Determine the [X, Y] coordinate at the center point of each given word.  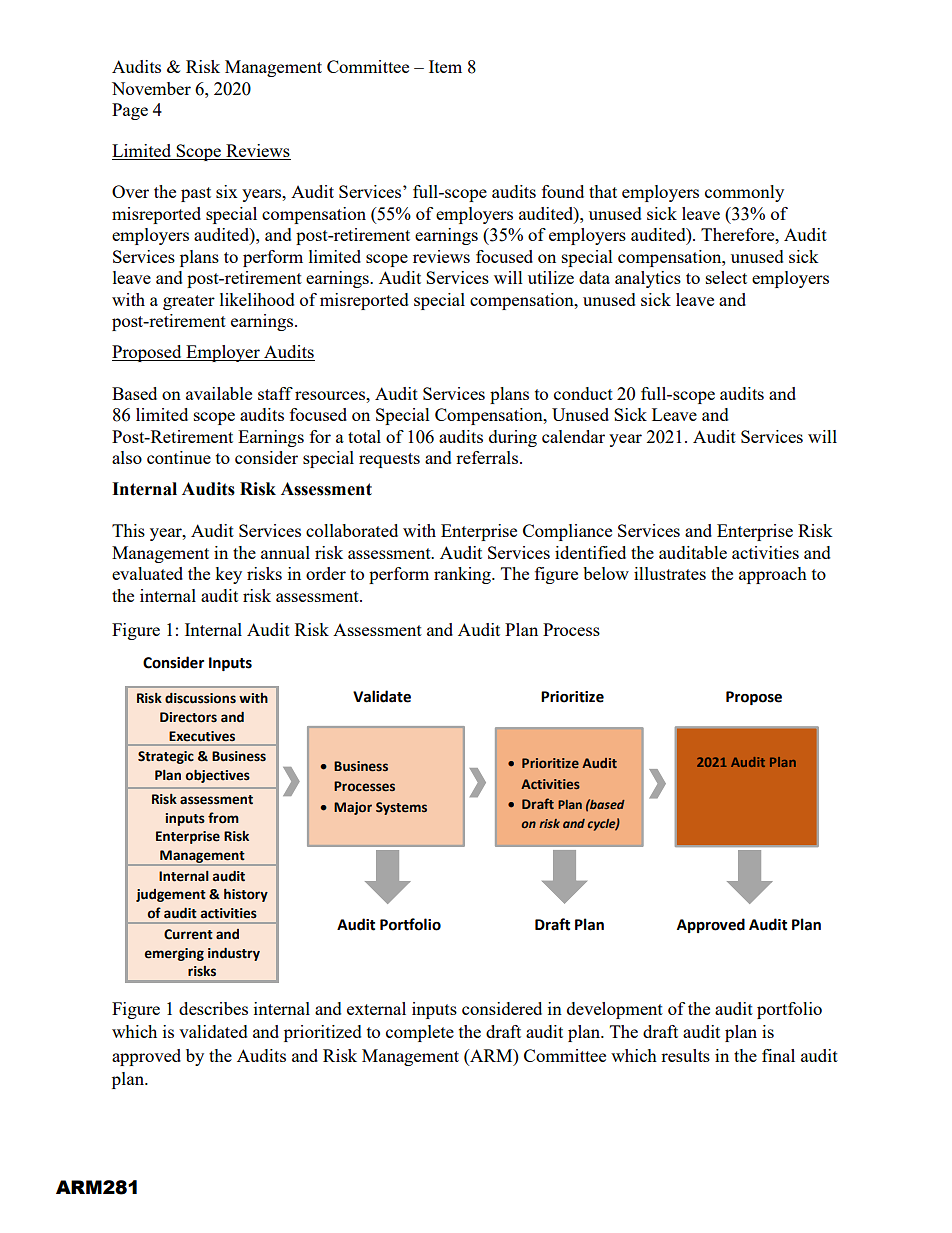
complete [420, 1033]
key [228, 575]
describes [213, 1008]
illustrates [670, 573]
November [151, 88]
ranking [463, 575]
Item [445, 66]
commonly [744, 193]
